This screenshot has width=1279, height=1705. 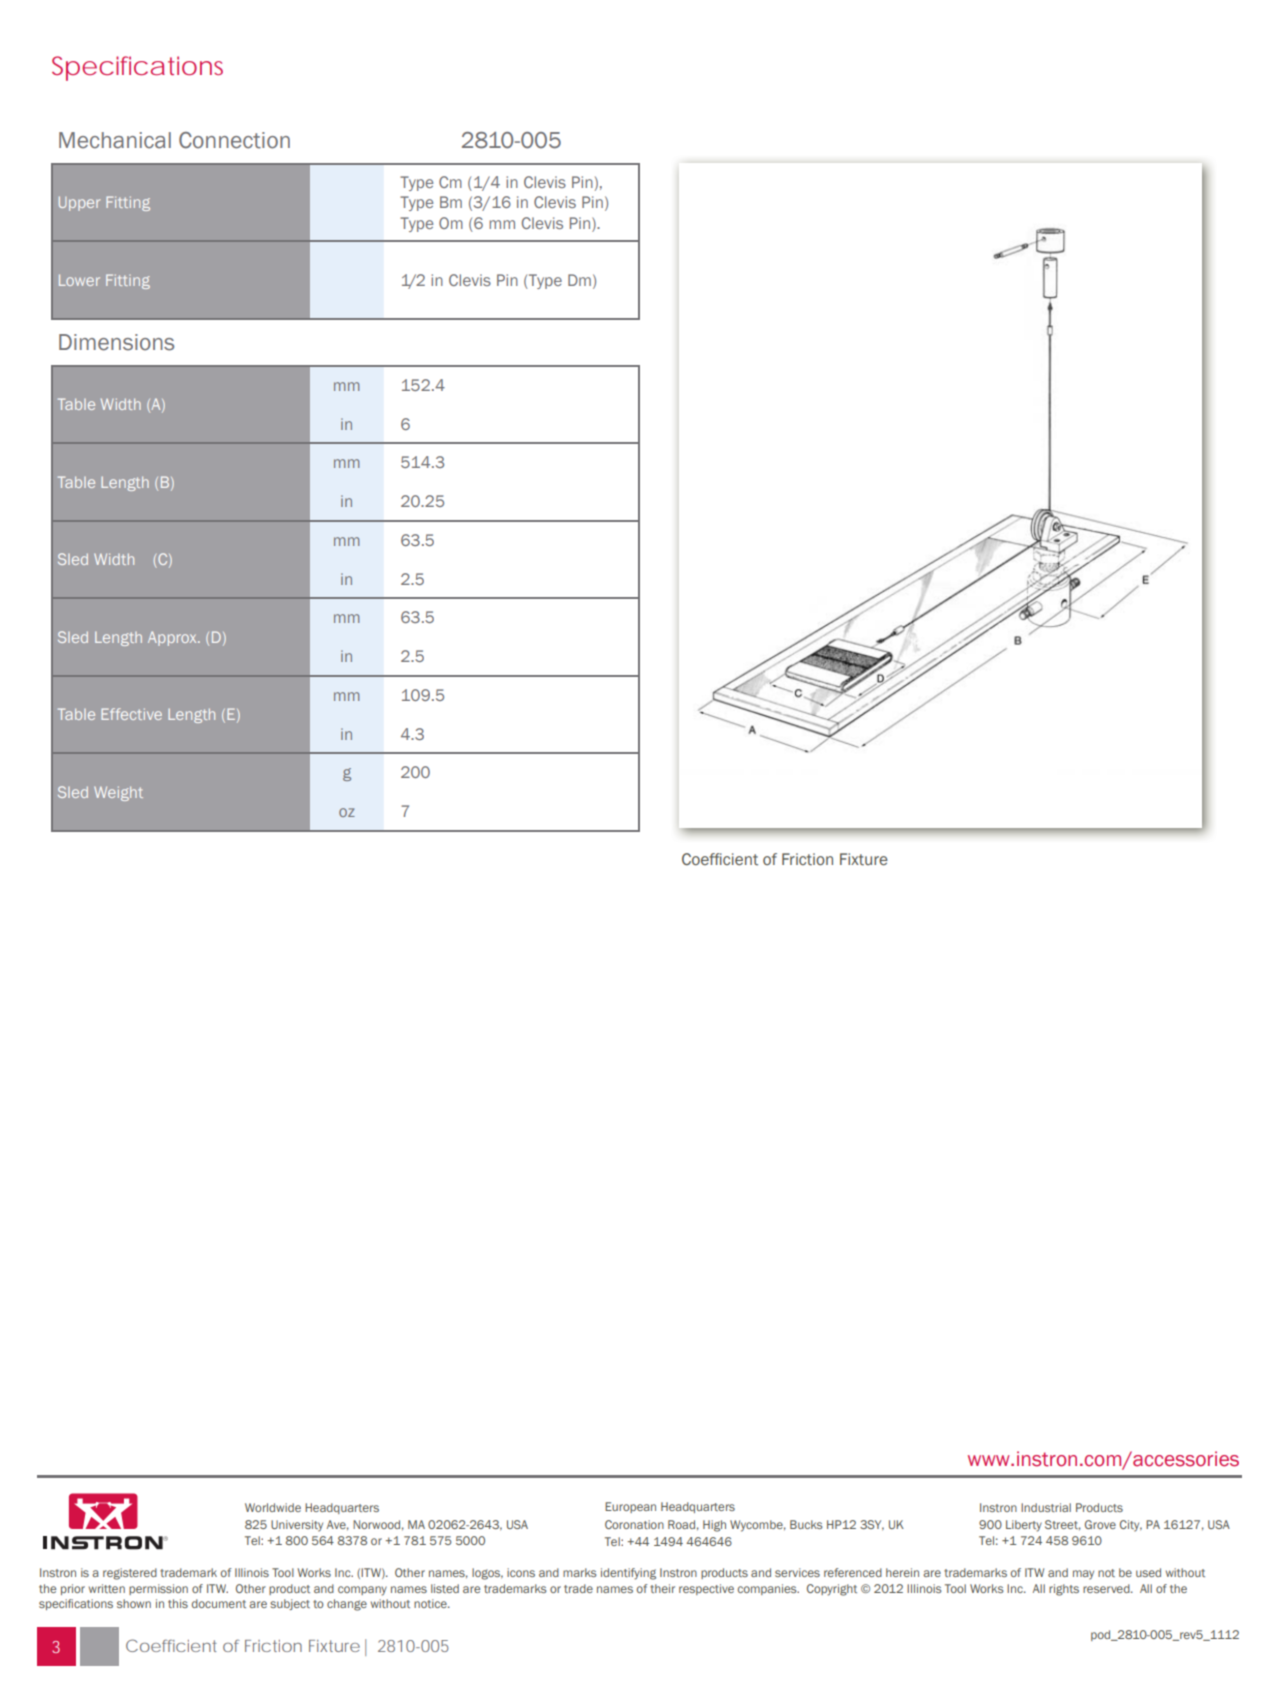 What do you see at coordinates (173, 638) in the screenshot?
I see `Approx` at bounding box center [173, 638].
